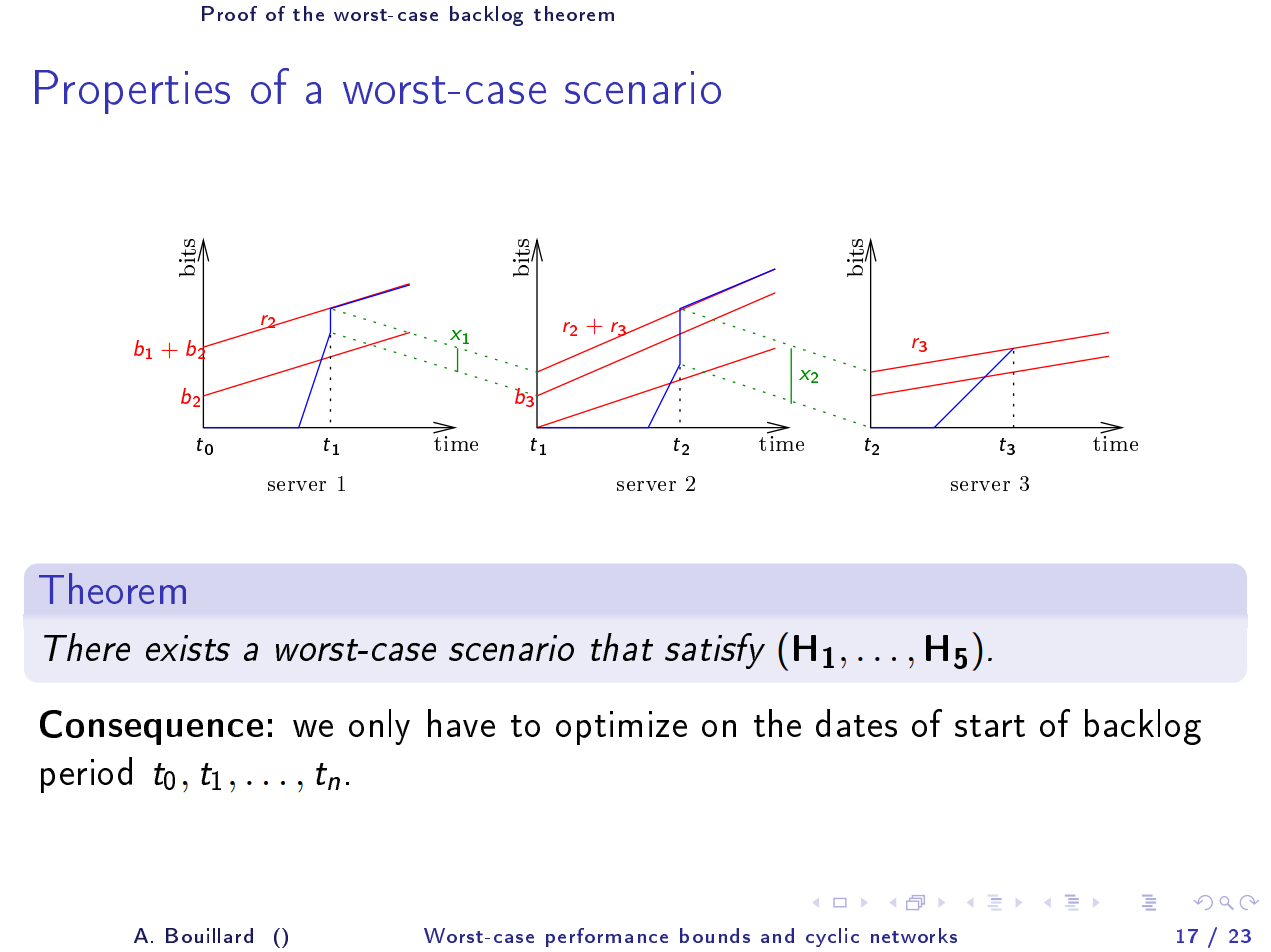 The width and height of the screenshot is (1271, 952). What do you see at coordinates (229, 13) in the screenshot?
I see `Proof` at bounding box center [229, 13].
